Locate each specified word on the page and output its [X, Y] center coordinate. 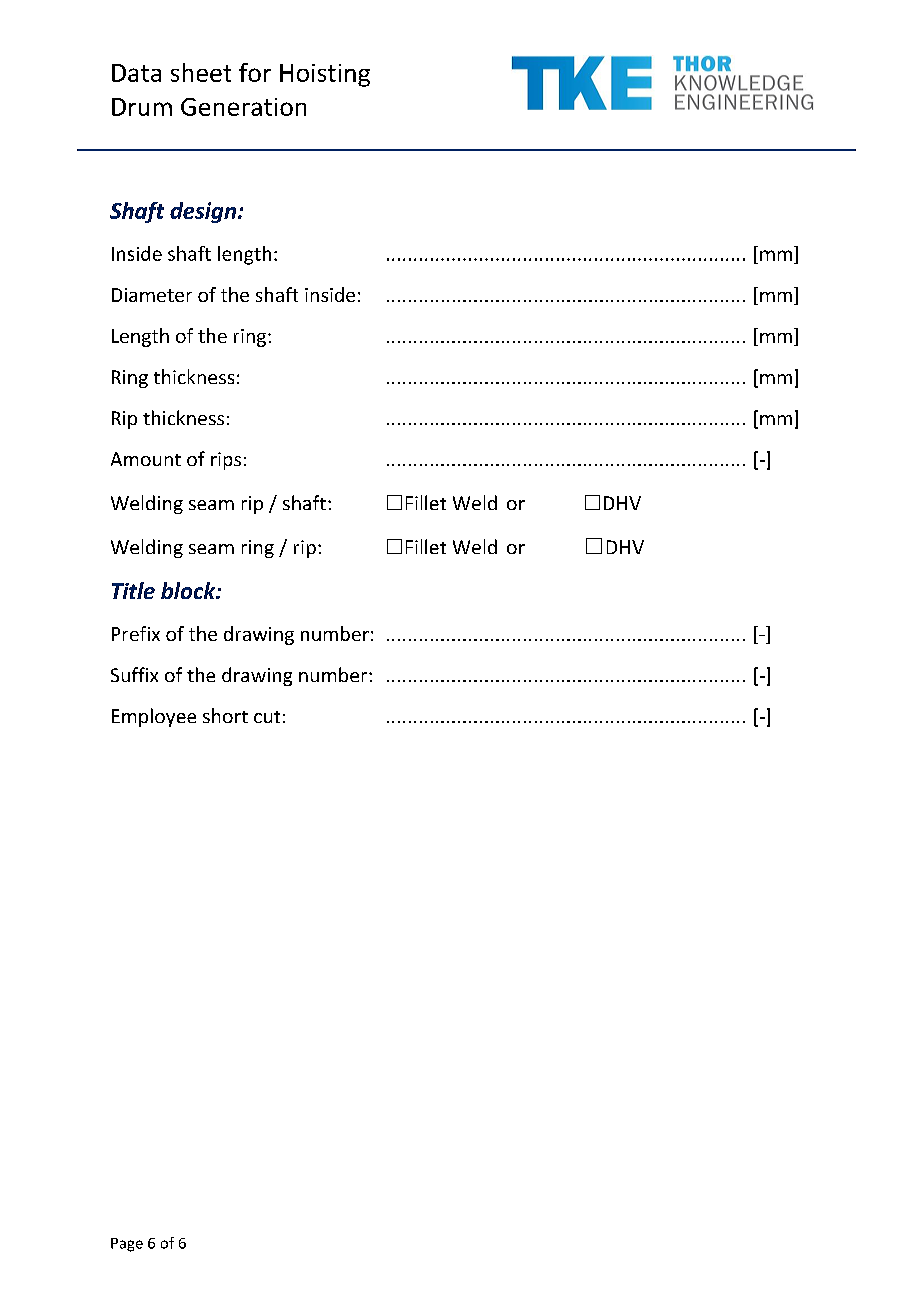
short [225, 715]
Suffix [134, 674]
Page [127, 1245]
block [189, 590]
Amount [146, 459]
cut [267, 717]
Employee [154, 717]
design [203, 212]
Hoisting [325, 75]
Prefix [136, 633]
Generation [243, 107]
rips [226, 461]
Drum [142, 107]
